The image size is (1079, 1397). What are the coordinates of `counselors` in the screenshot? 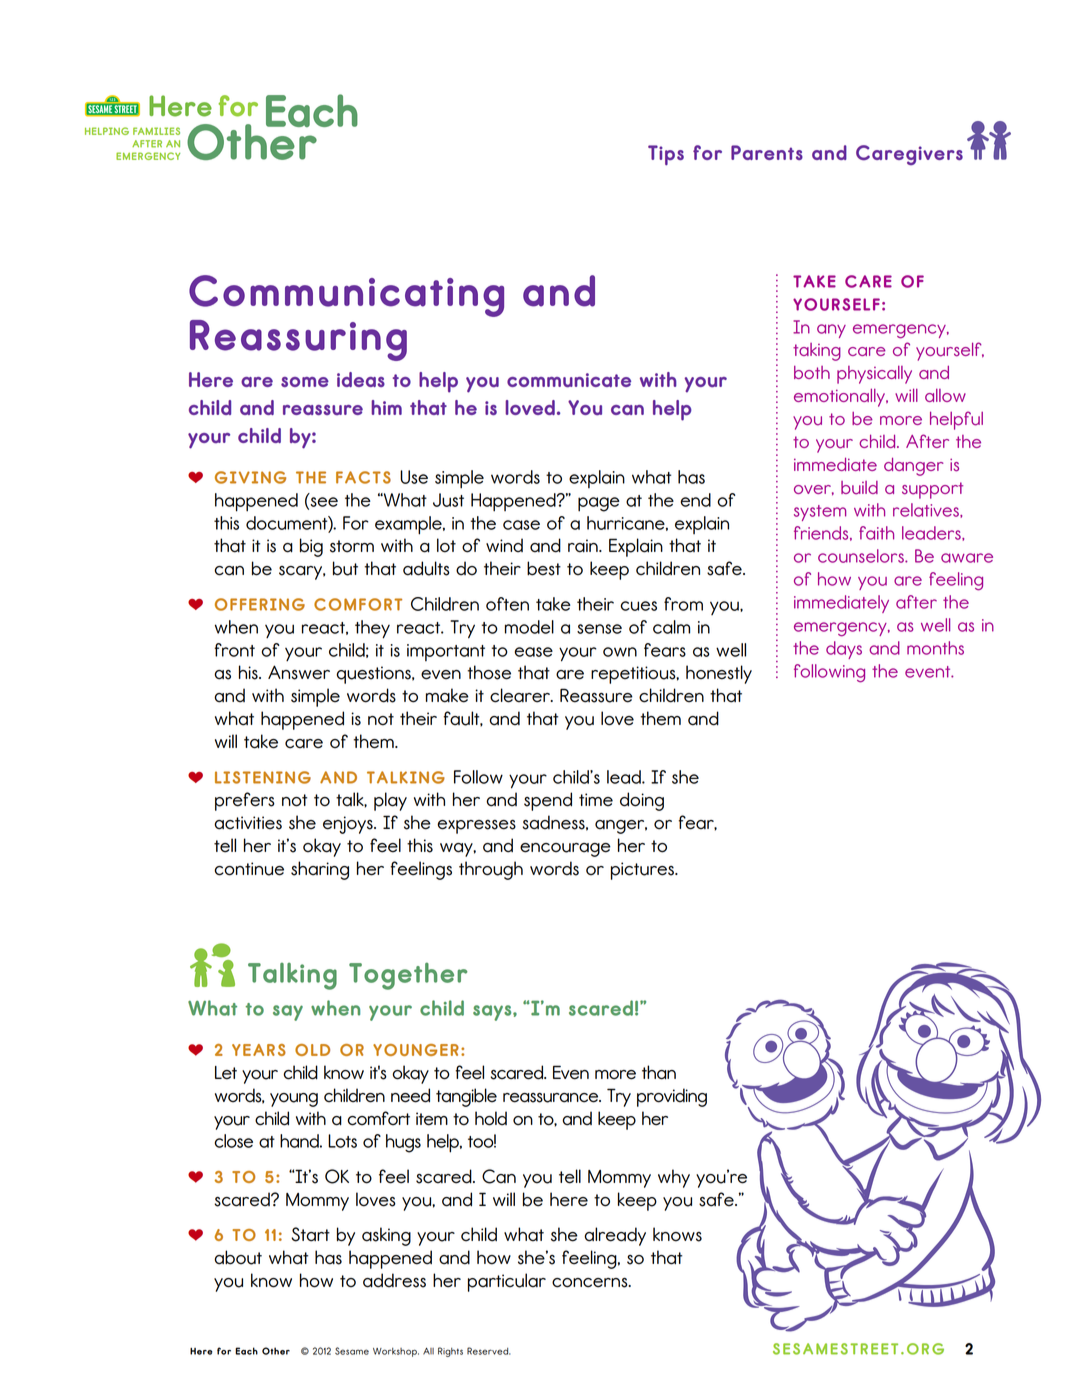 It's located at (862, 556).
